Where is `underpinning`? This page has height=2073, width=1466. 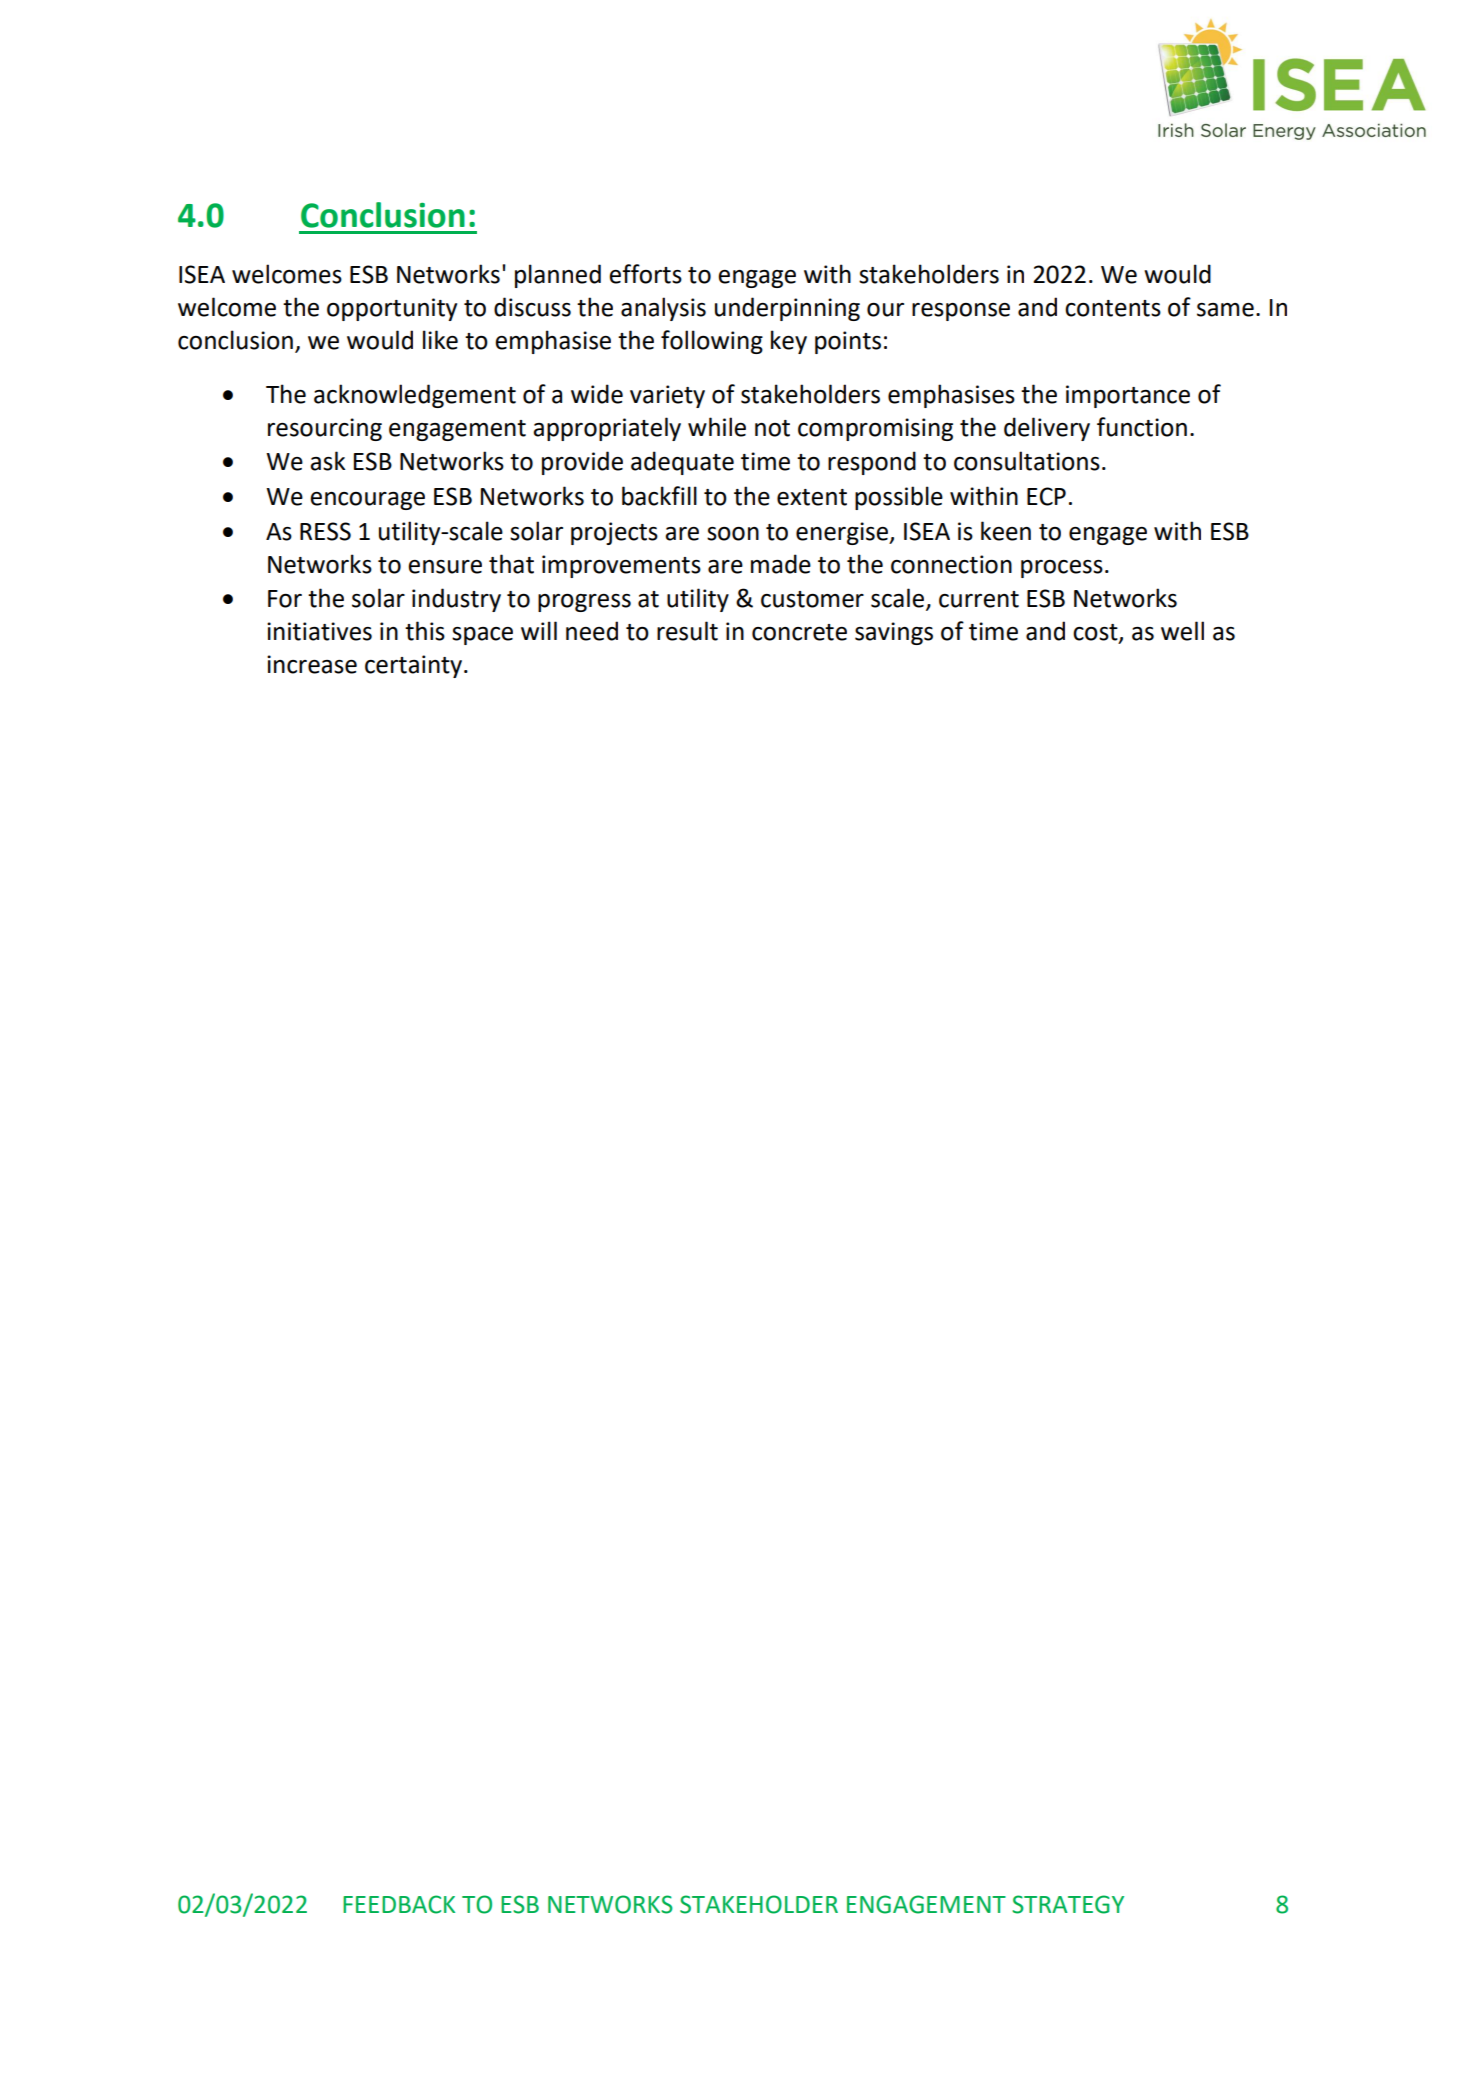 underpinning is located at coordinates (787, 309).
